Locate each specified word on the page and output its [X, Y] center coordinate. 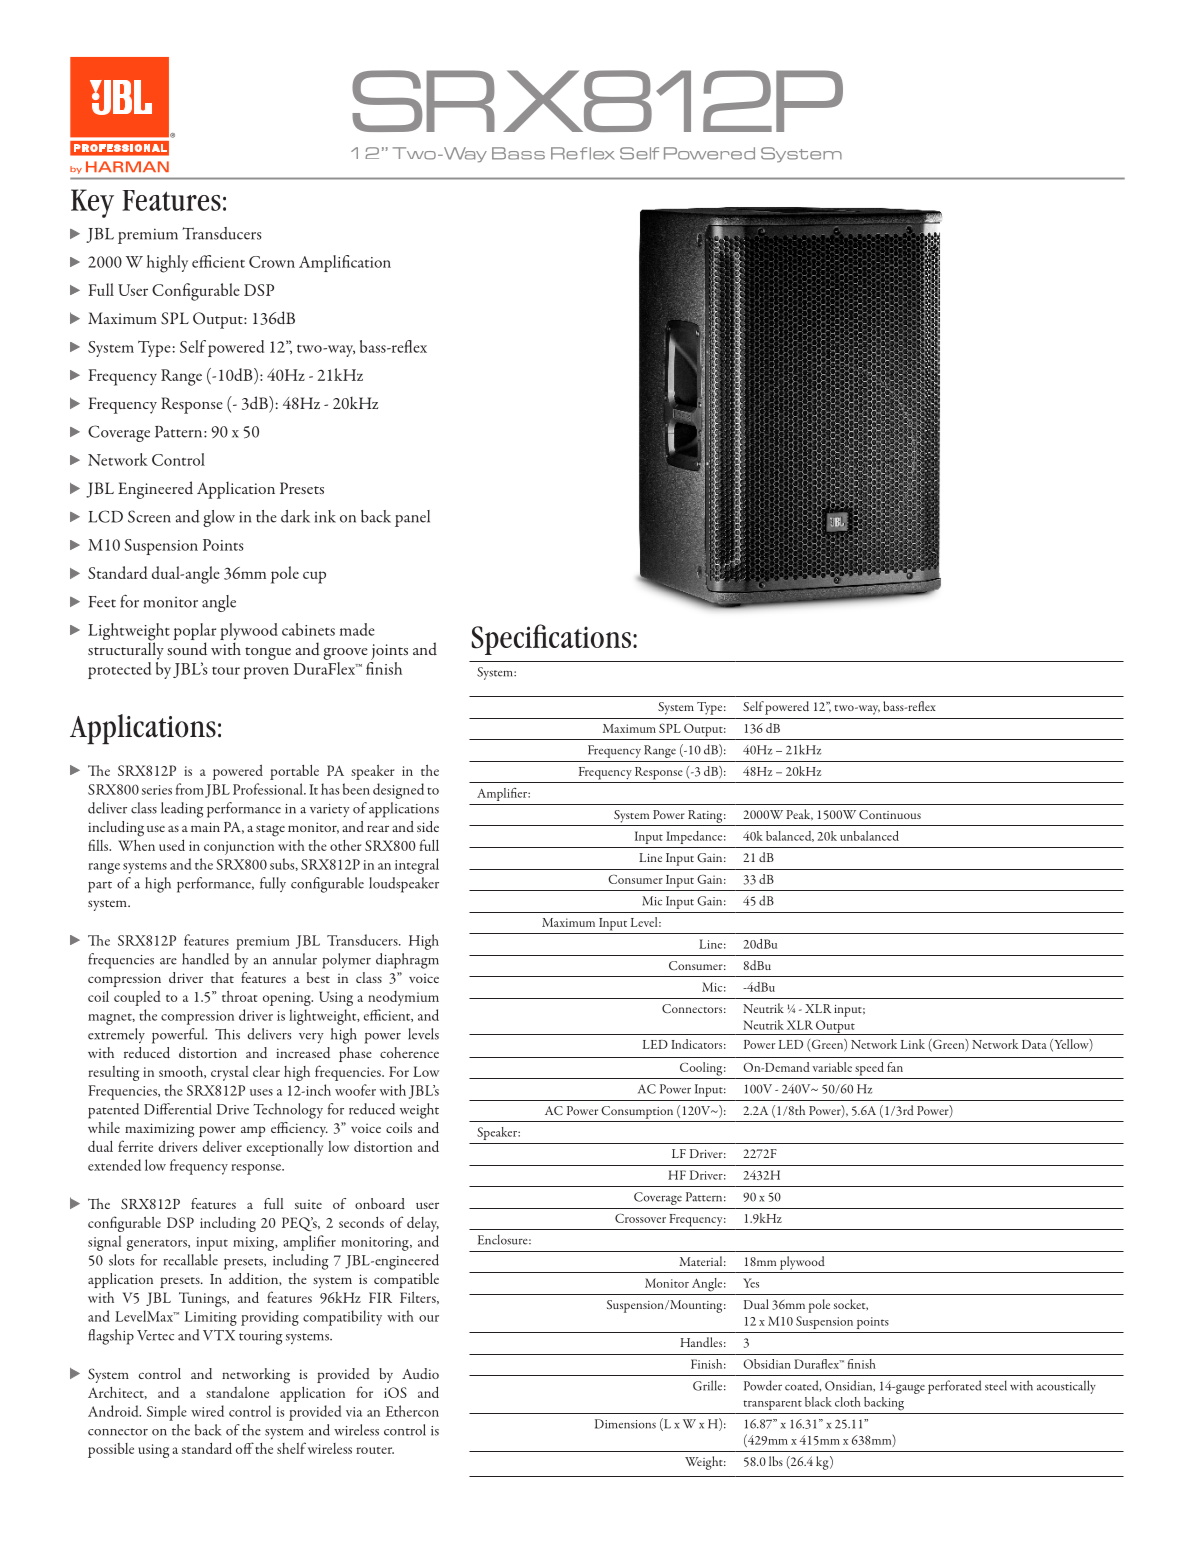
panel [412, 518]
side [428, 826]
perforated [954, 1387]
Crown [272, 262]
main [205, 827]
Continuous [890, 815]
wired [207, 1411]
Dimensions [625, 1424]
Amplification [345, 263]
